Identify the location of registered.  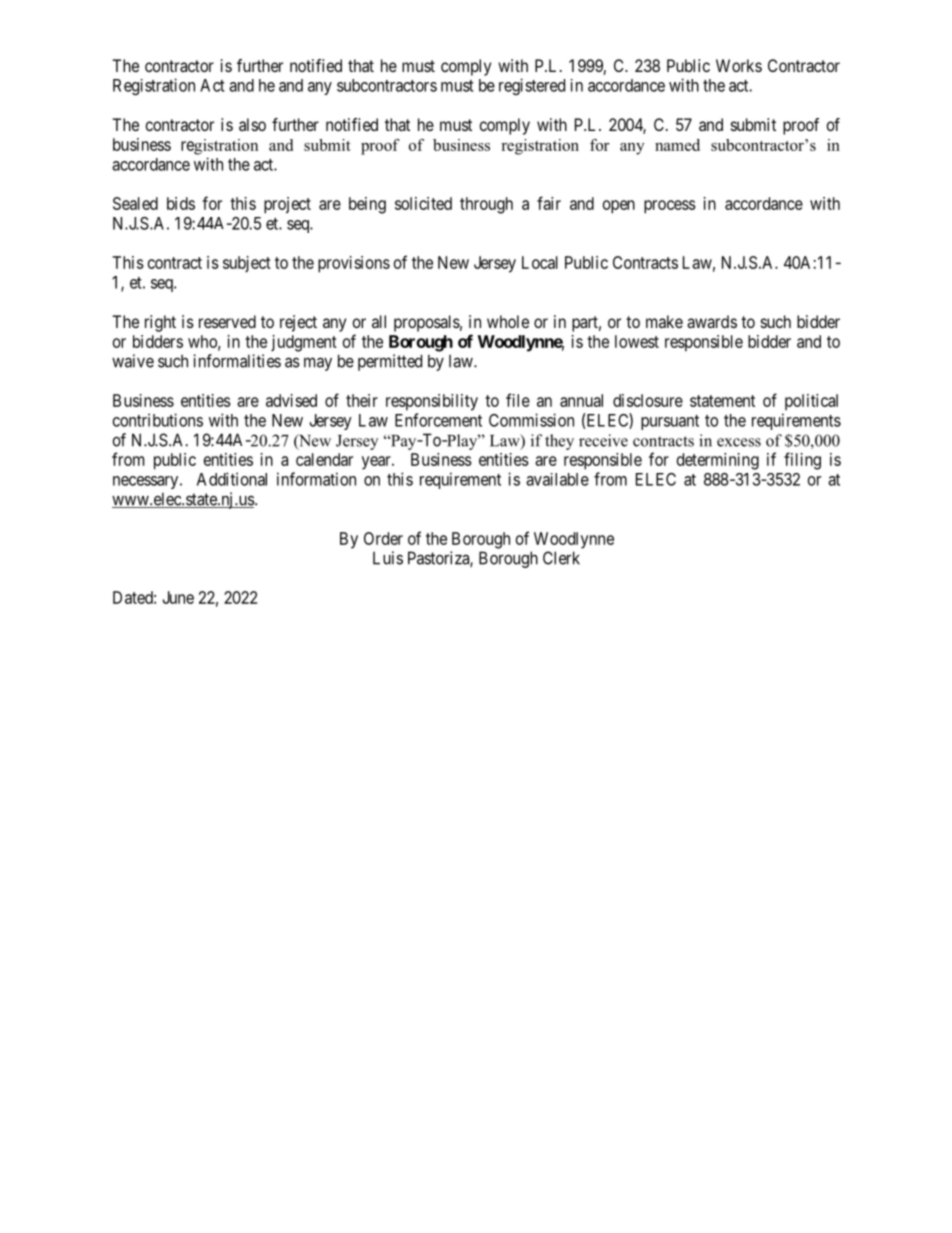
(532, 86).
